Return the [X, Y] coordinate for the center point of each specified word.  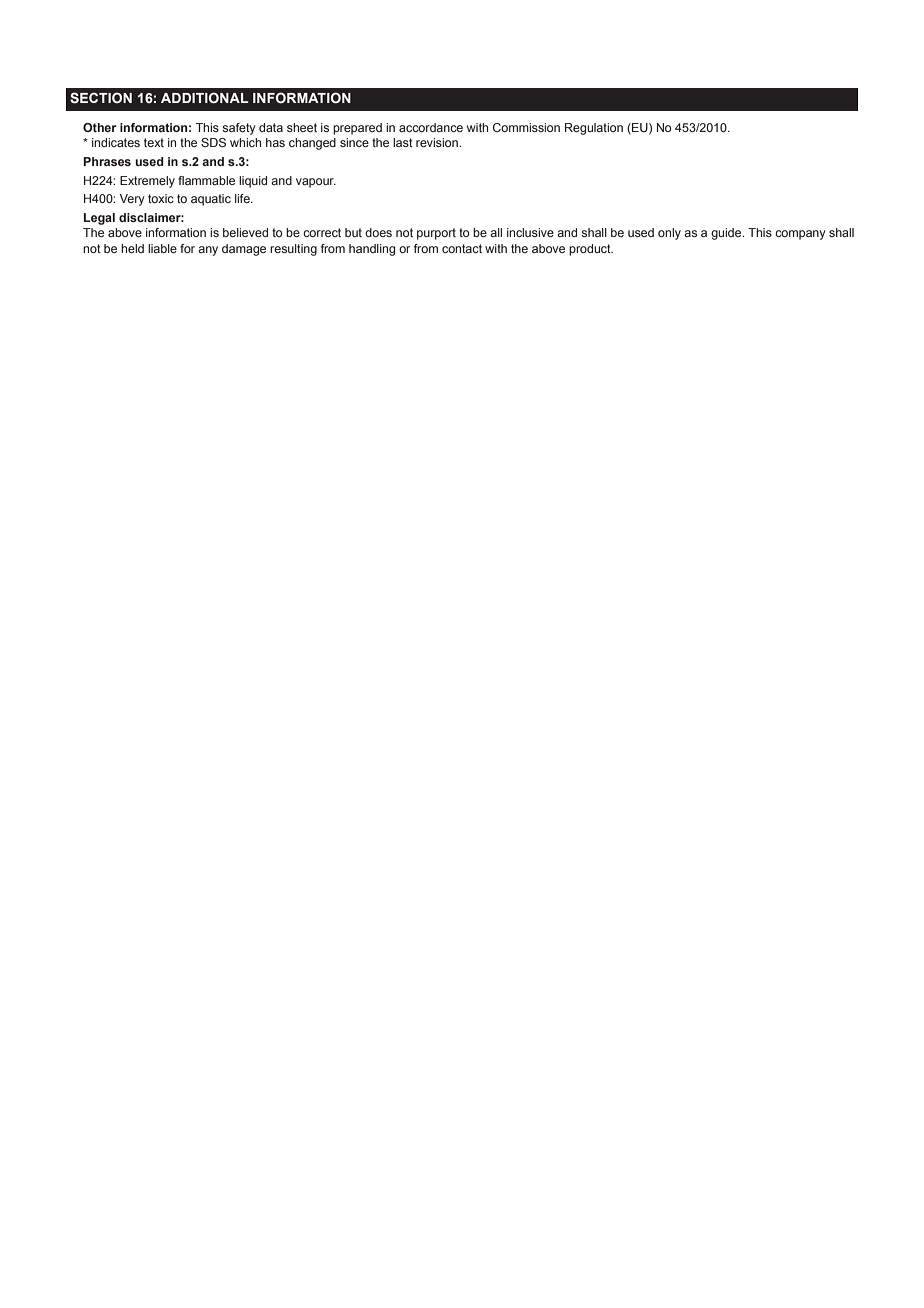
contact [462, 248]
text [154, 142]
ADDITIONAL [204, 97]
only [669, 234]
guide [727, 234]
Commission [526, 127]
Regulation [594, 129]
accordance [431, 127]
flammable [206, 180]
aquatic [211, 200]
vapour [316, 183]
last [403, 142]
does [378, 232]
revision [438, 142]
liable [162, 248]
